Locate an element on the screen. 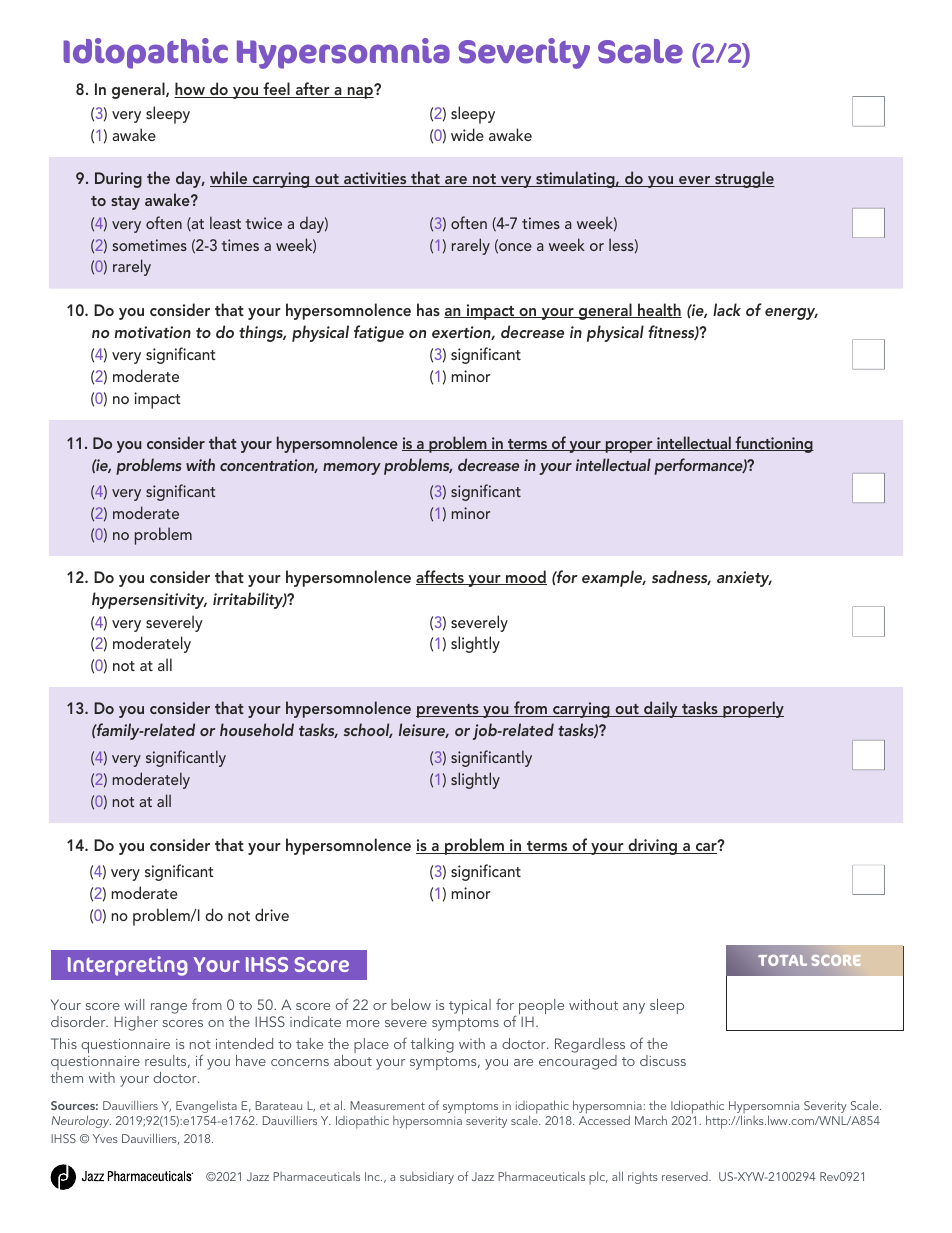  lack is located at coordinates (727, 309).
